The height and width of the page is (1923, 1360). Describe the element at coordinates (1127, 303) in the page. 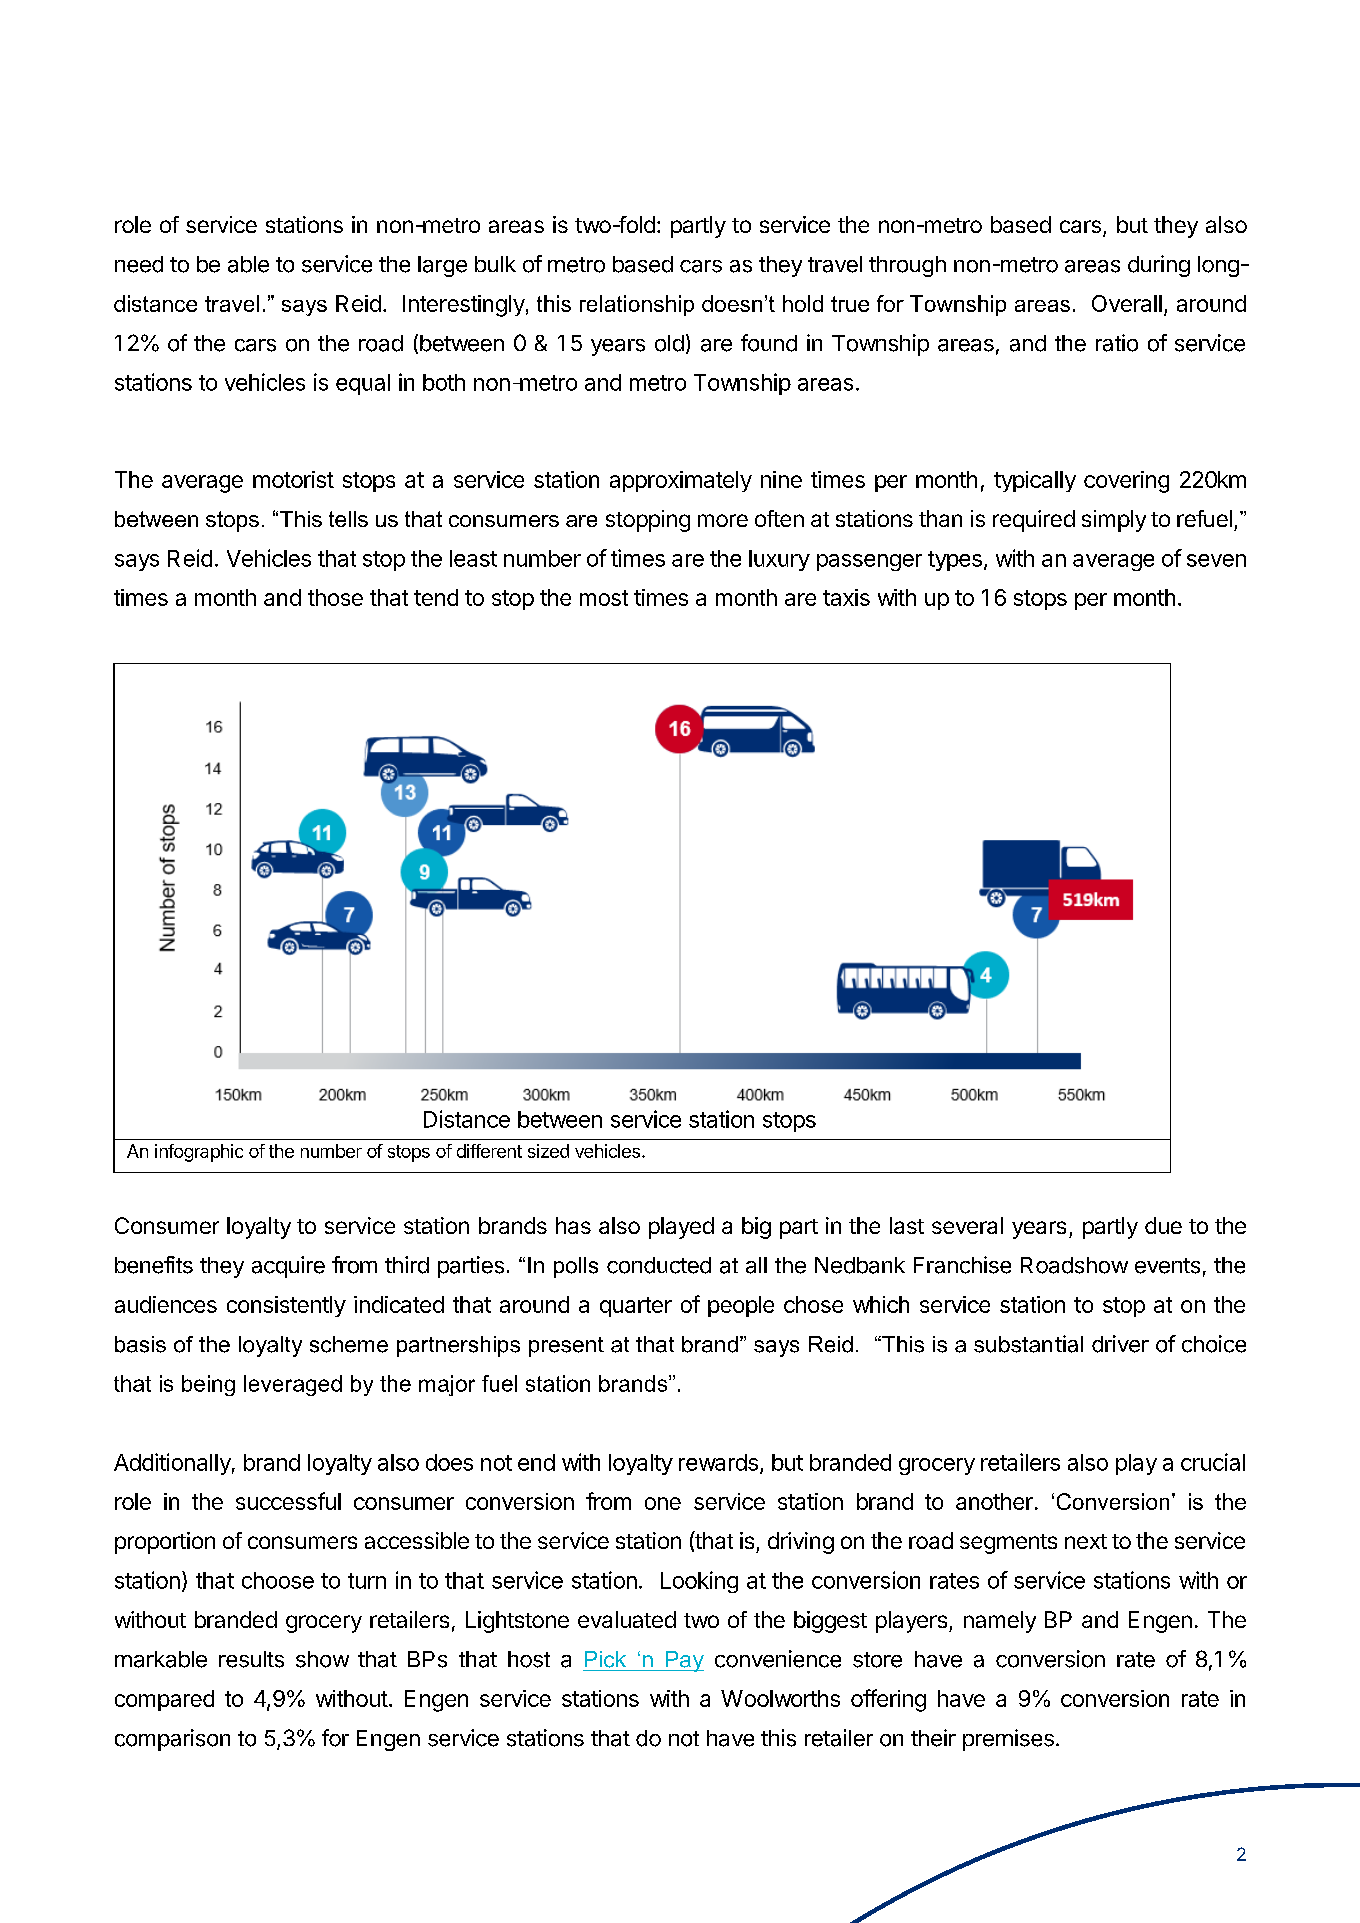

I see `Overall` at that location.
